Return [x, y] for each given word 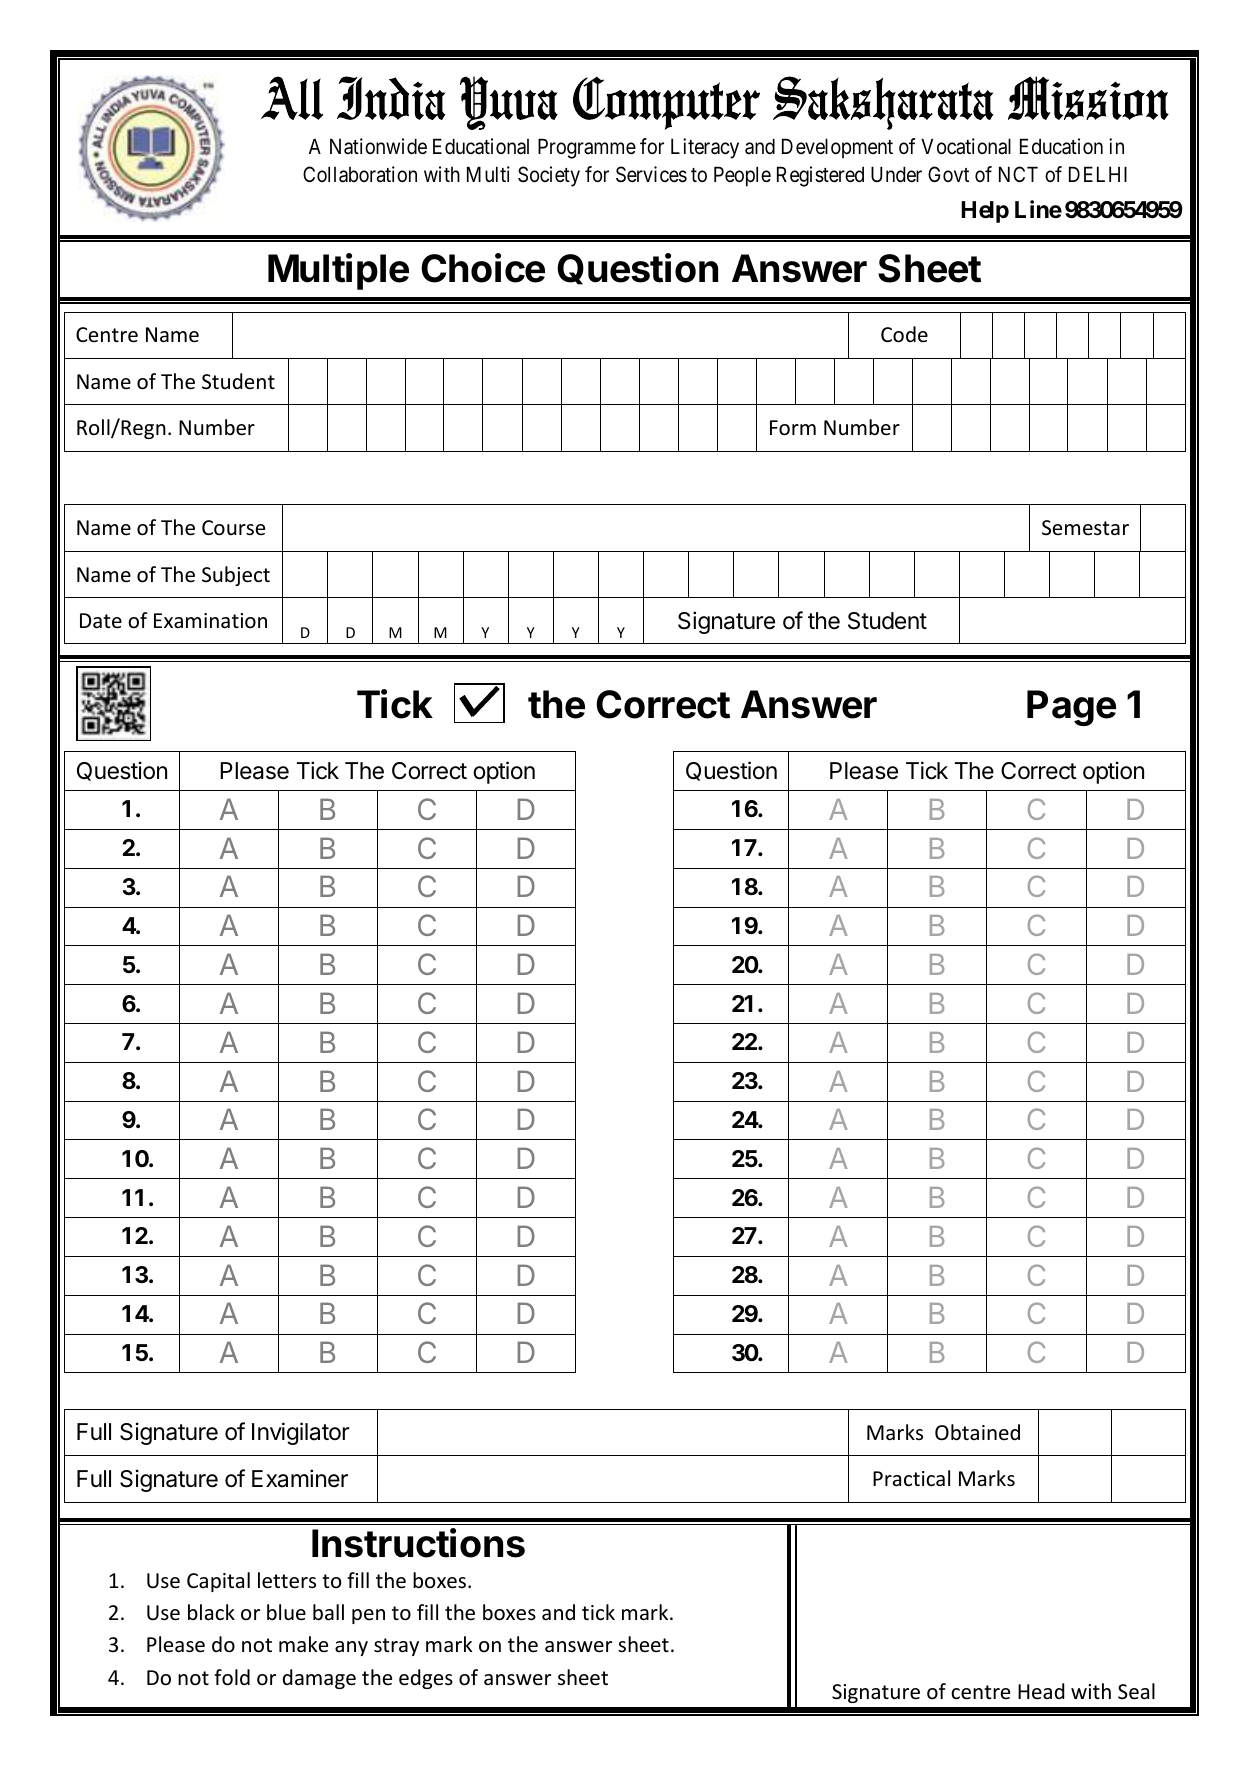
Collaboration [360, 174]
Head [1041, 1691]
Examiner [300, 1478]
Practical [911, 1478]
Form [793, 428]
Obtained [977, 1432]
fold [232, 1677]
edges [426, 1679]
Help [985, 212]
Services [651, 174]
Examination [210, 621]
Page [1071, 708]
